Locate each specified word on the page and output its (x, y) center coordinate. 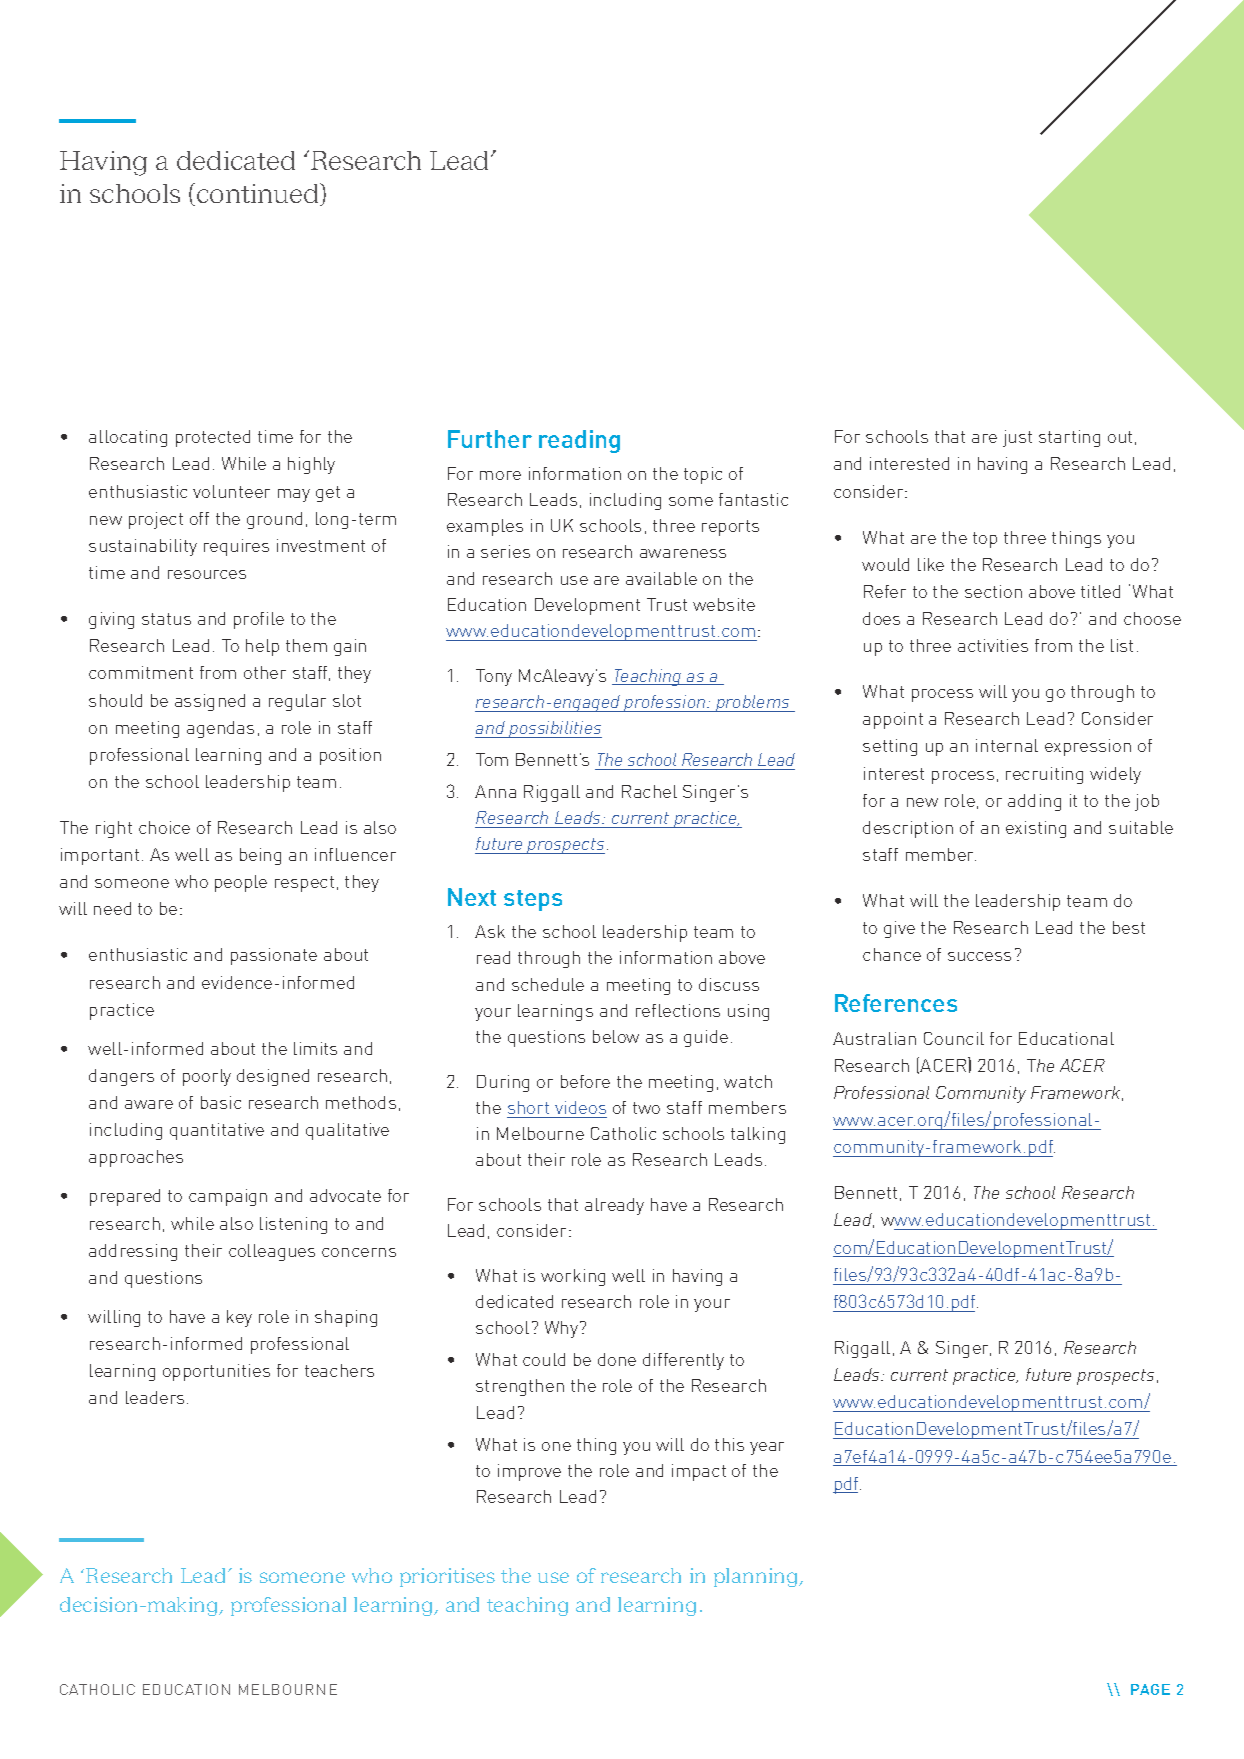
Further (490, 439)
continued (259, 194)
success (979, 956)
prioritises (447, 1577)
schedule (548, 984)
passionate (274, 956)
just (1017, 438)
